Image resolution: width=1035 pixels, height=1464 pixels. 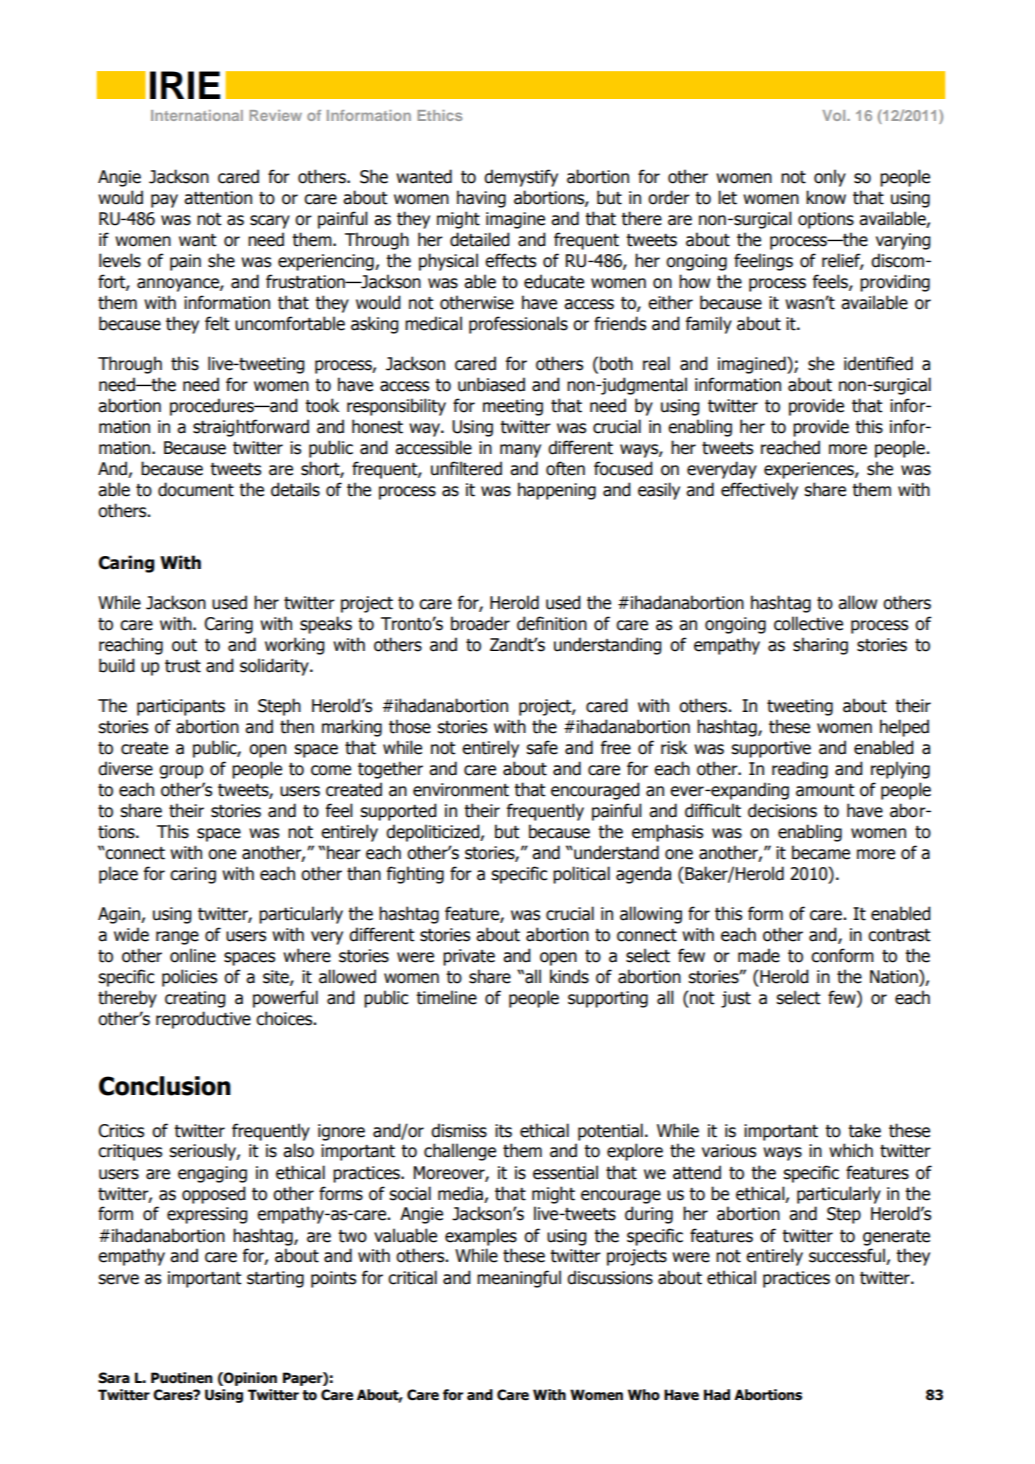 What do you see at coordinates (521, 178) in the screenshot?
I see `demystify` at bounding box center [521, 178].
